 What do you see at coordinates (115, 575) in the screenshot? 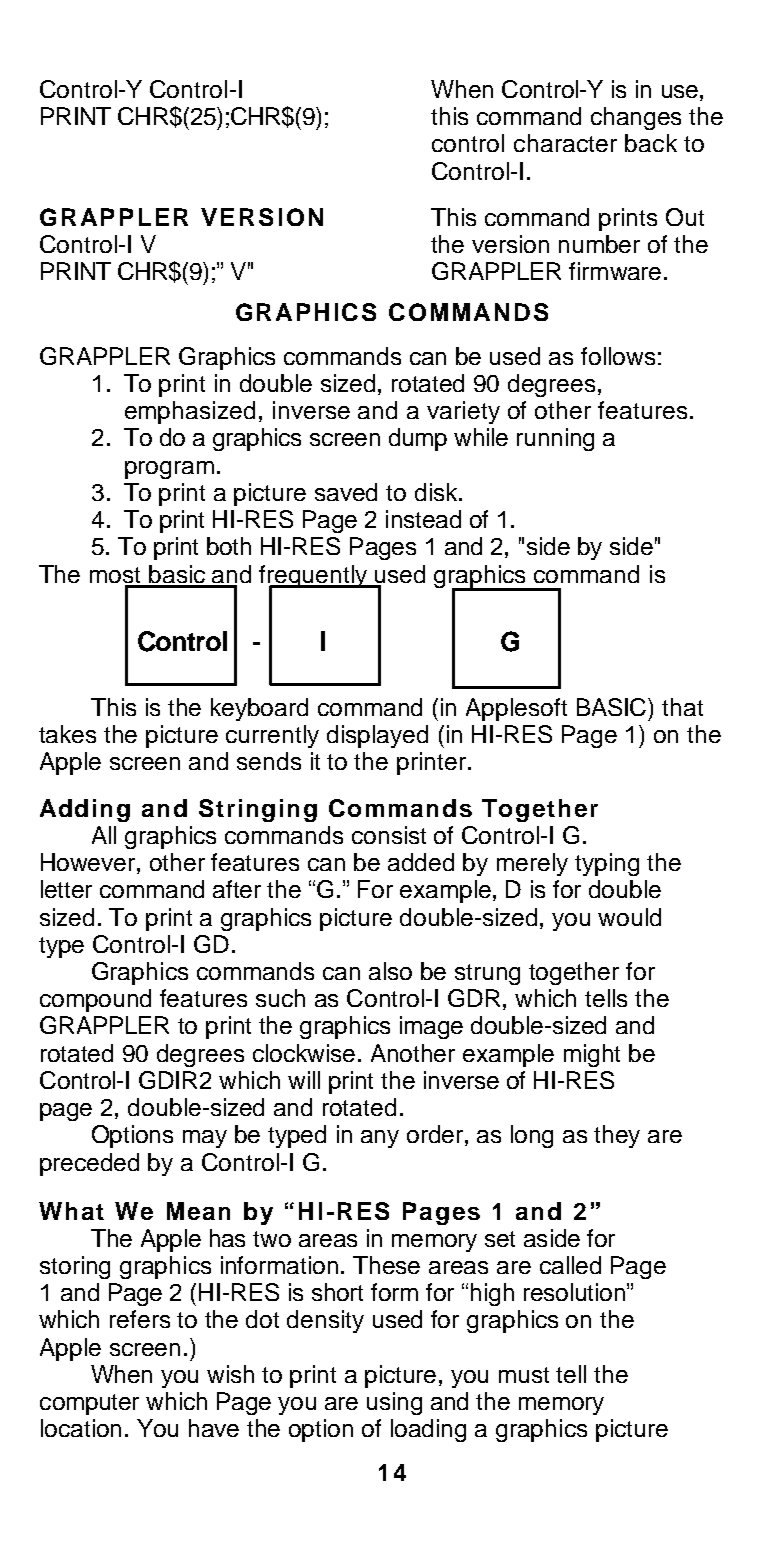
I see `most` at bounding box center [115, 575].
